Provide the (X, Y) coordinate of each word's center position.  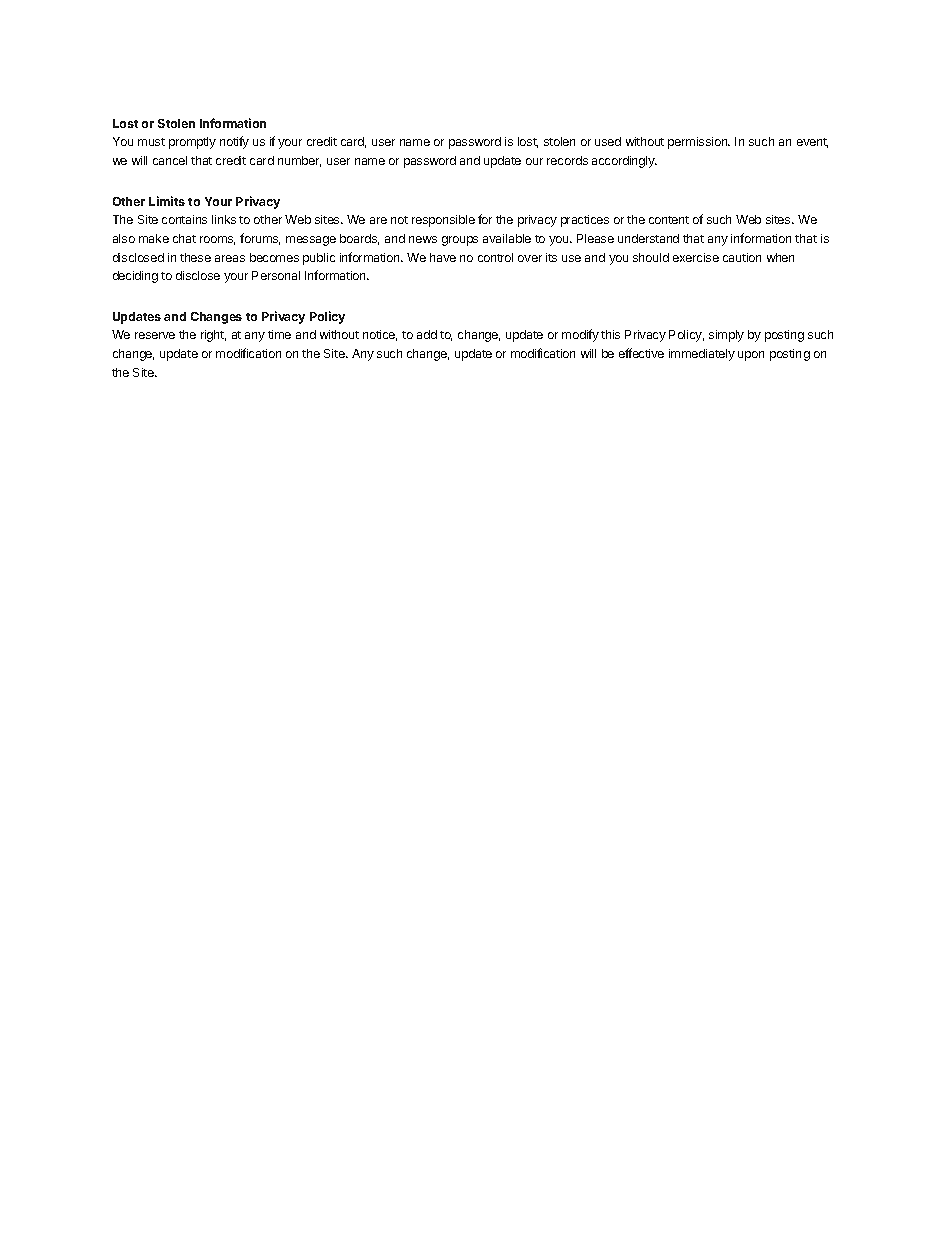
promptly (192, 143)
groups (460, 241)
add (427, 334)
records (567, 160)
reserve (155, 335)
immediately (702, 355)
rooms (217, 240)
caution (742, 257)
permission (699, 143)
